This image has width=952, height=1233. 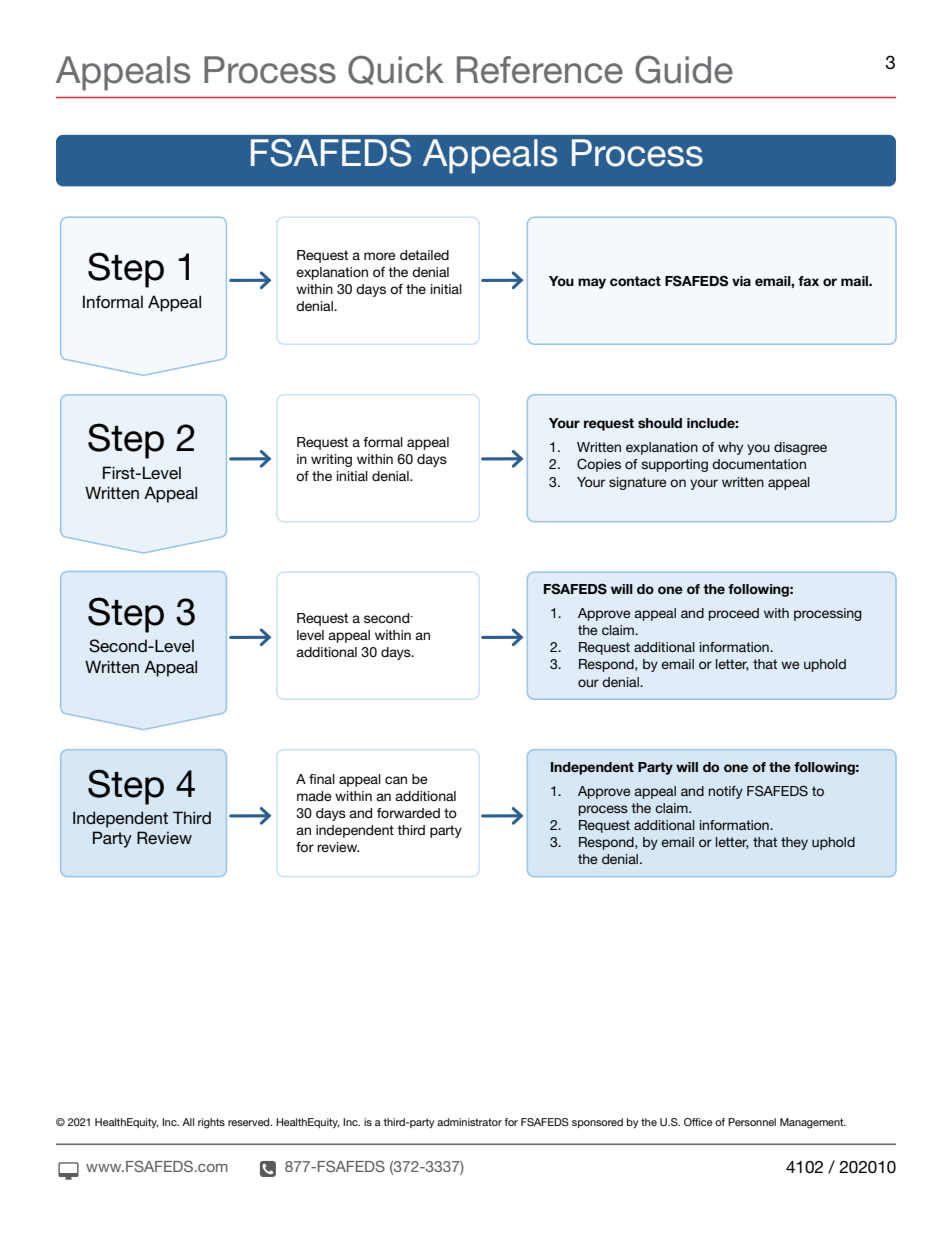 What do you see at coordinates (396, 70) in the image?
I see `Quick` at bounding box center [396, 70].
